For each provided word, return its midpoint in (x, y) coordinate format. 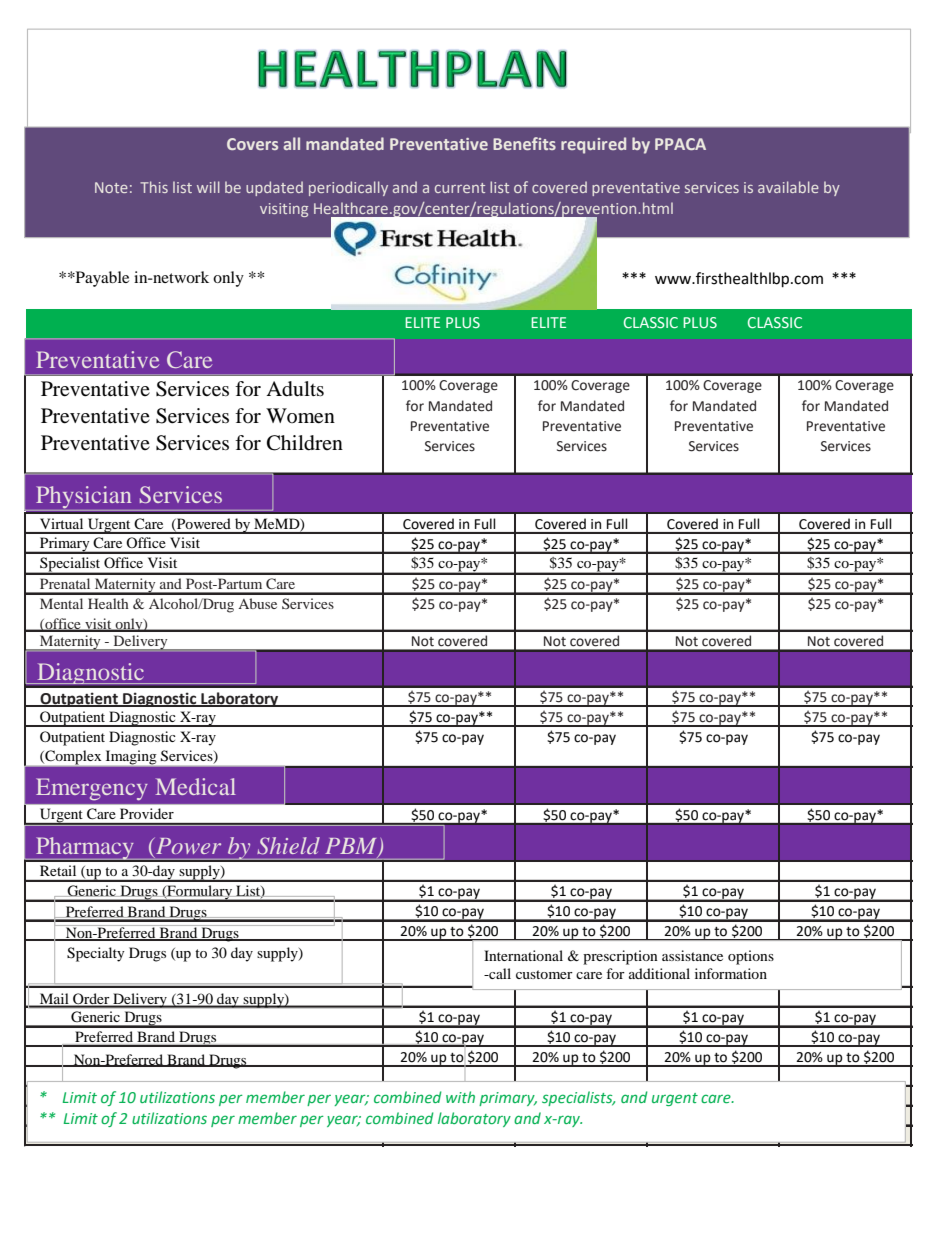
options (751, 957)
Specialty (96, 954)
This (154, 187)
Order (91, 1000)
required (593, 145)
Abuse (257, 603)
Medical (195, 786)
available (788, 187)
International (523, 955)
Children (305, 443)
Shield (288, 846)
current (460, 188)
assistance (692, 955)
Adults (295, 389)
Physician (84, 498)
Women (300, 416)
